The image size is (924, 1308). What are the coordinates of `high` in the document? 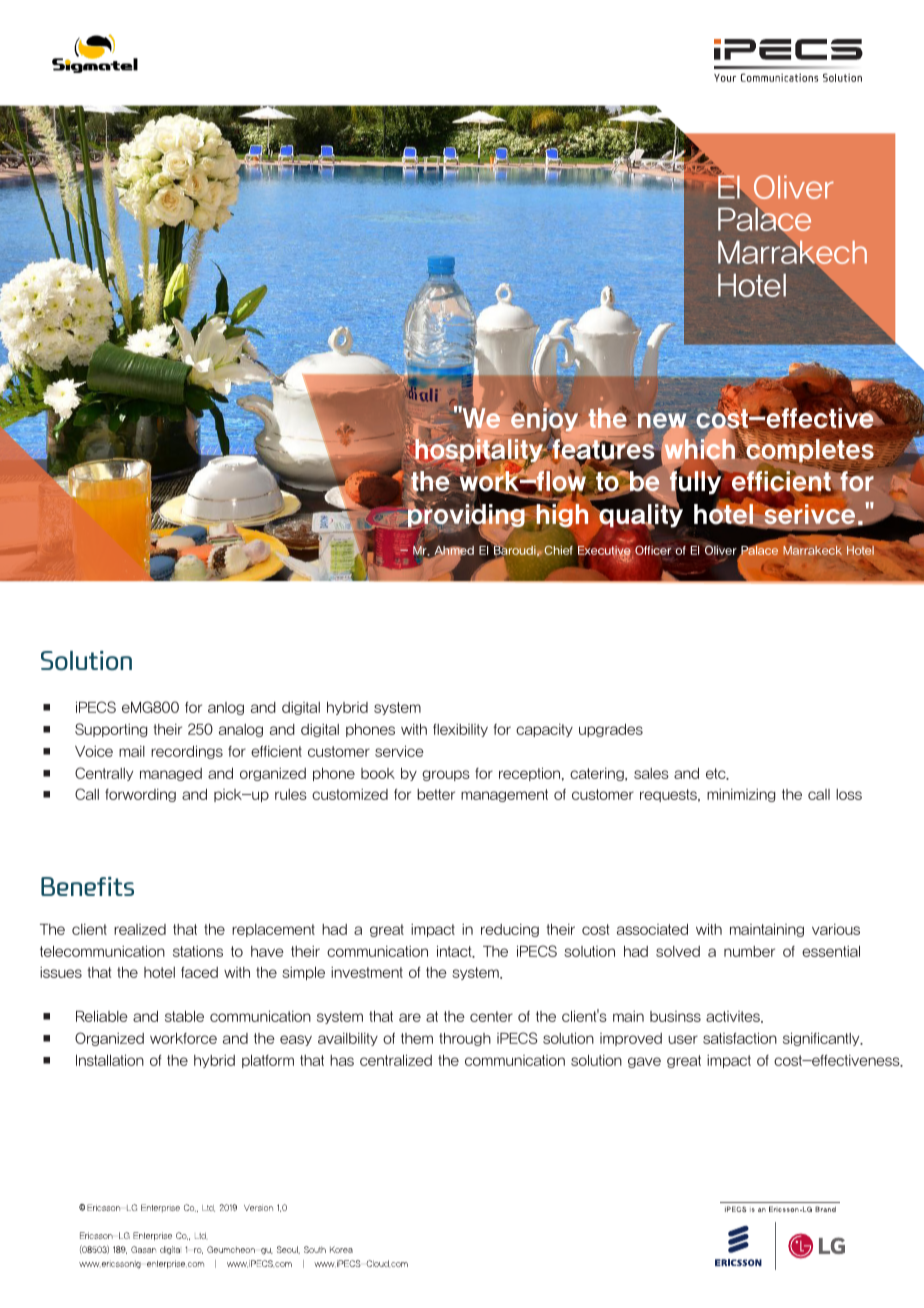 It's located at (562, 514).
